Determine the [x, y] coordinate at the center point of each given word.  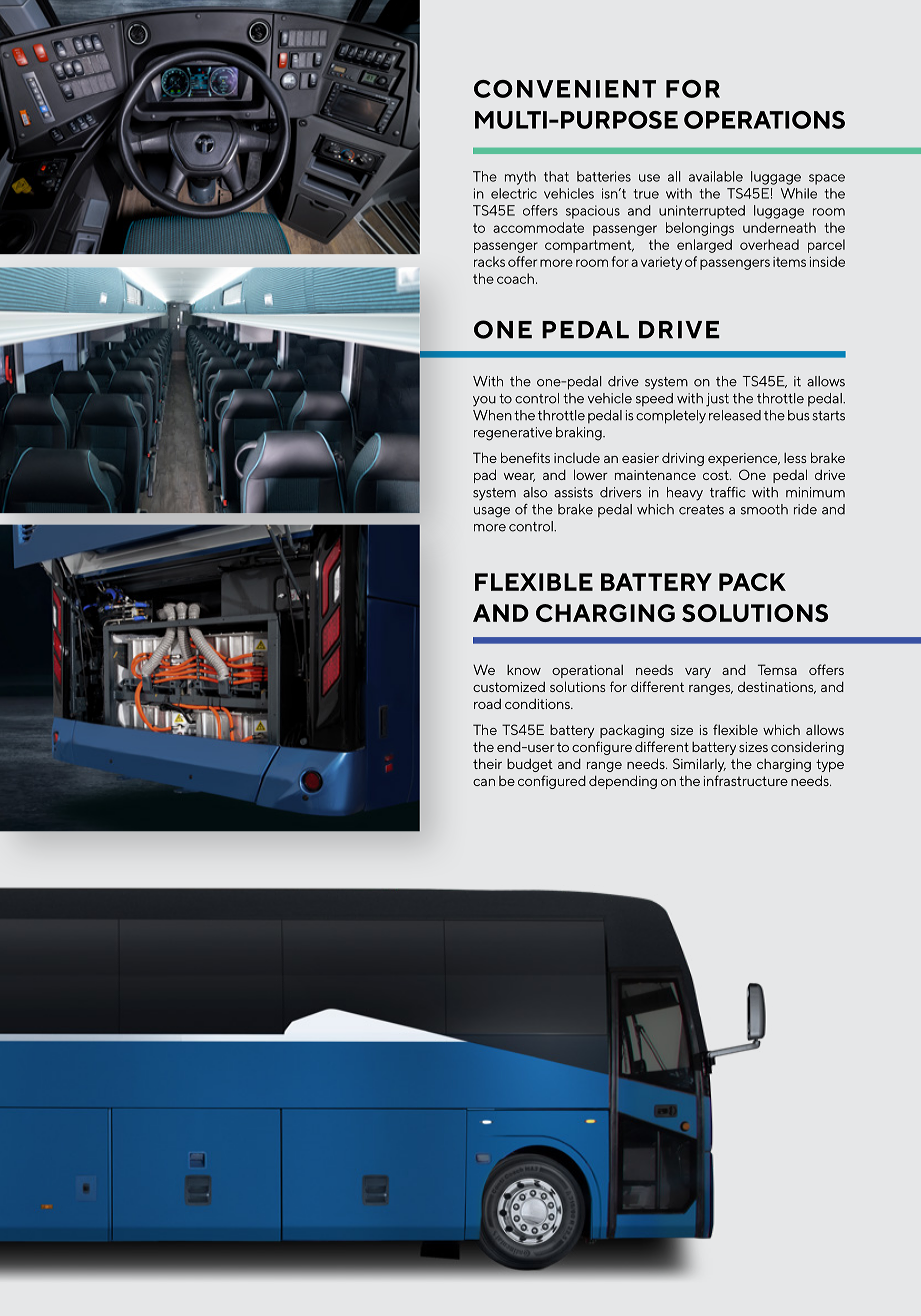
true [646, 194]
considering [807, 748]
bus [799, 415]
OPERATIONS [764, 120]
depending [623, 782]
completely [671, 417]
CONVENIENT [565, 89]
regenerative [513, 434]
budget [530, 765]
